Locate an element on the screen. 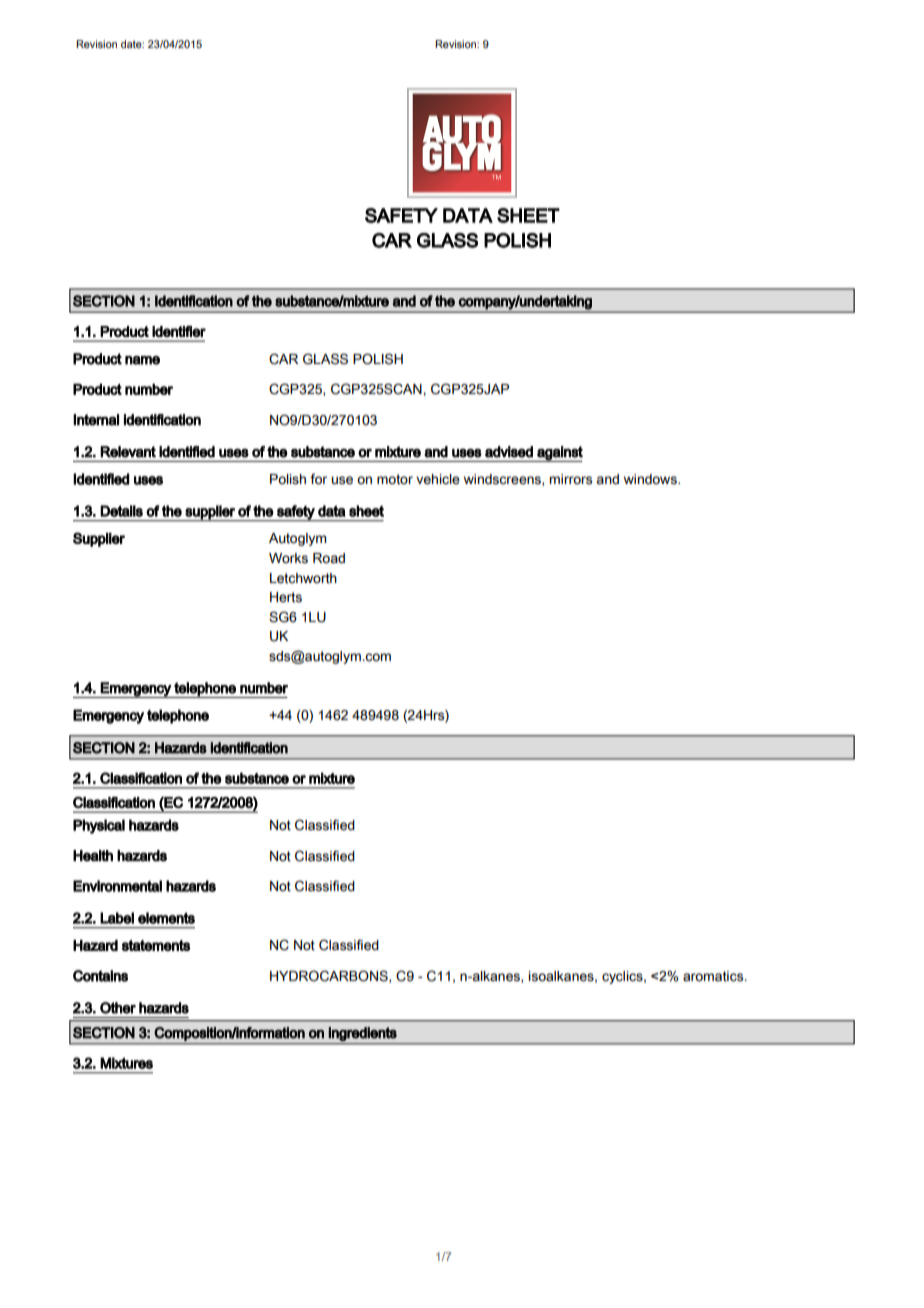  advised is located at coordinates (509, 452).
